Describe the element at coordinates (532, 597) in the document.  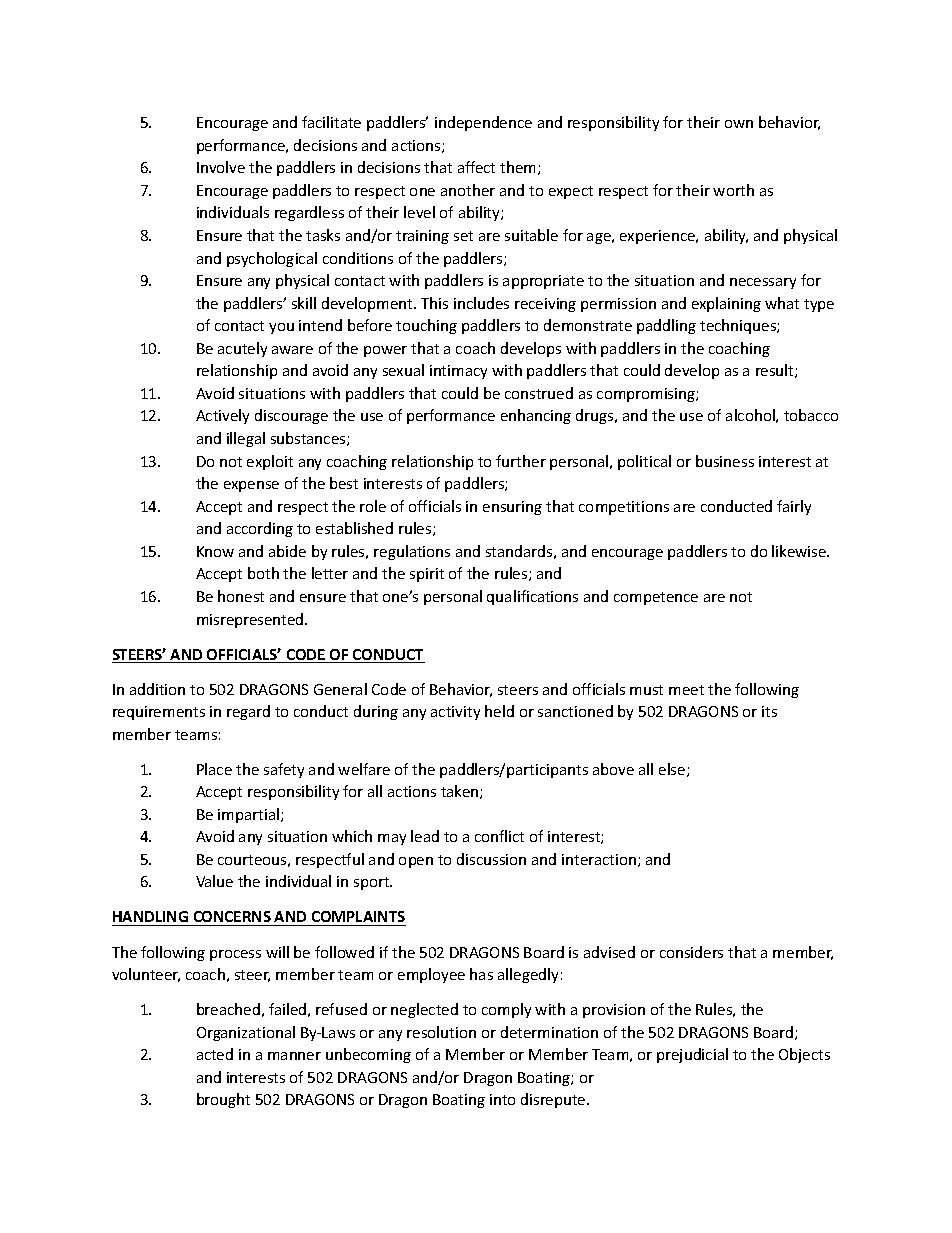
I see `qualifications` at that location.
